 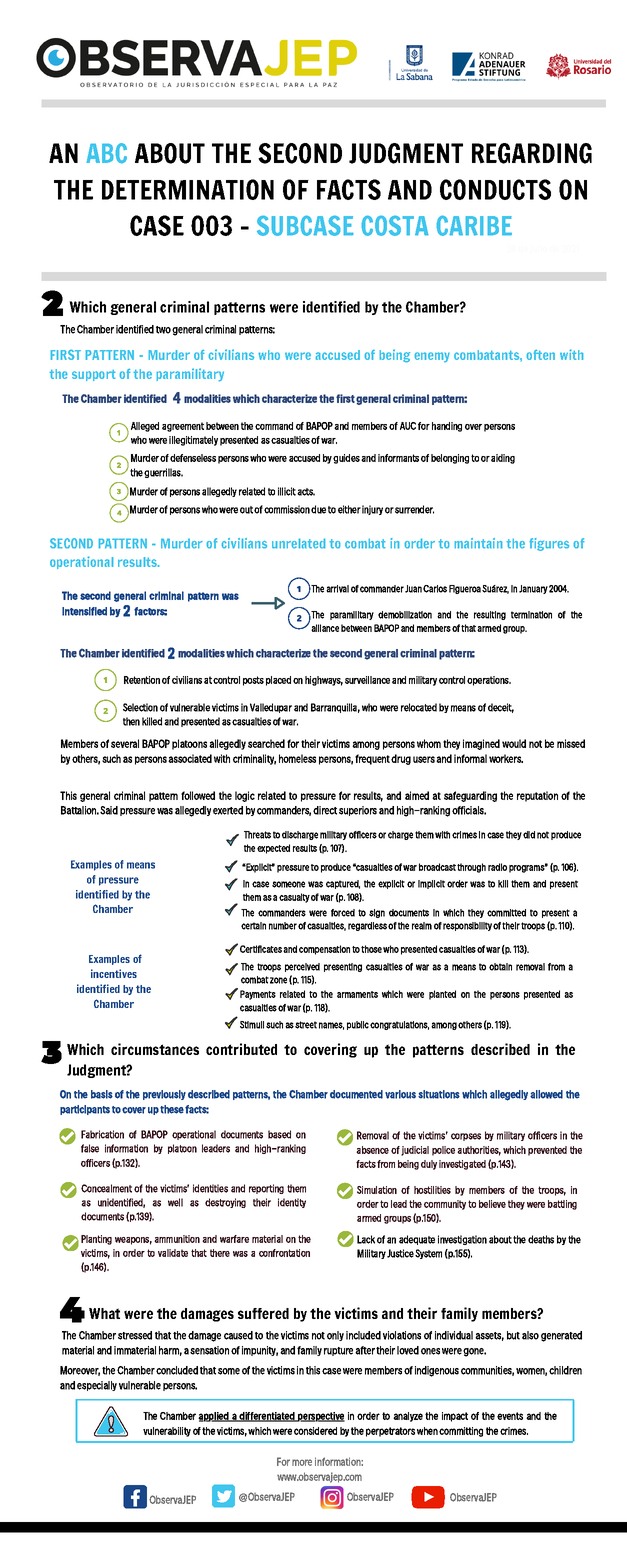 What do you see at coordinates (107, 153) in the screenshot?
I see `ABC` at bounding box center [107, 153].
